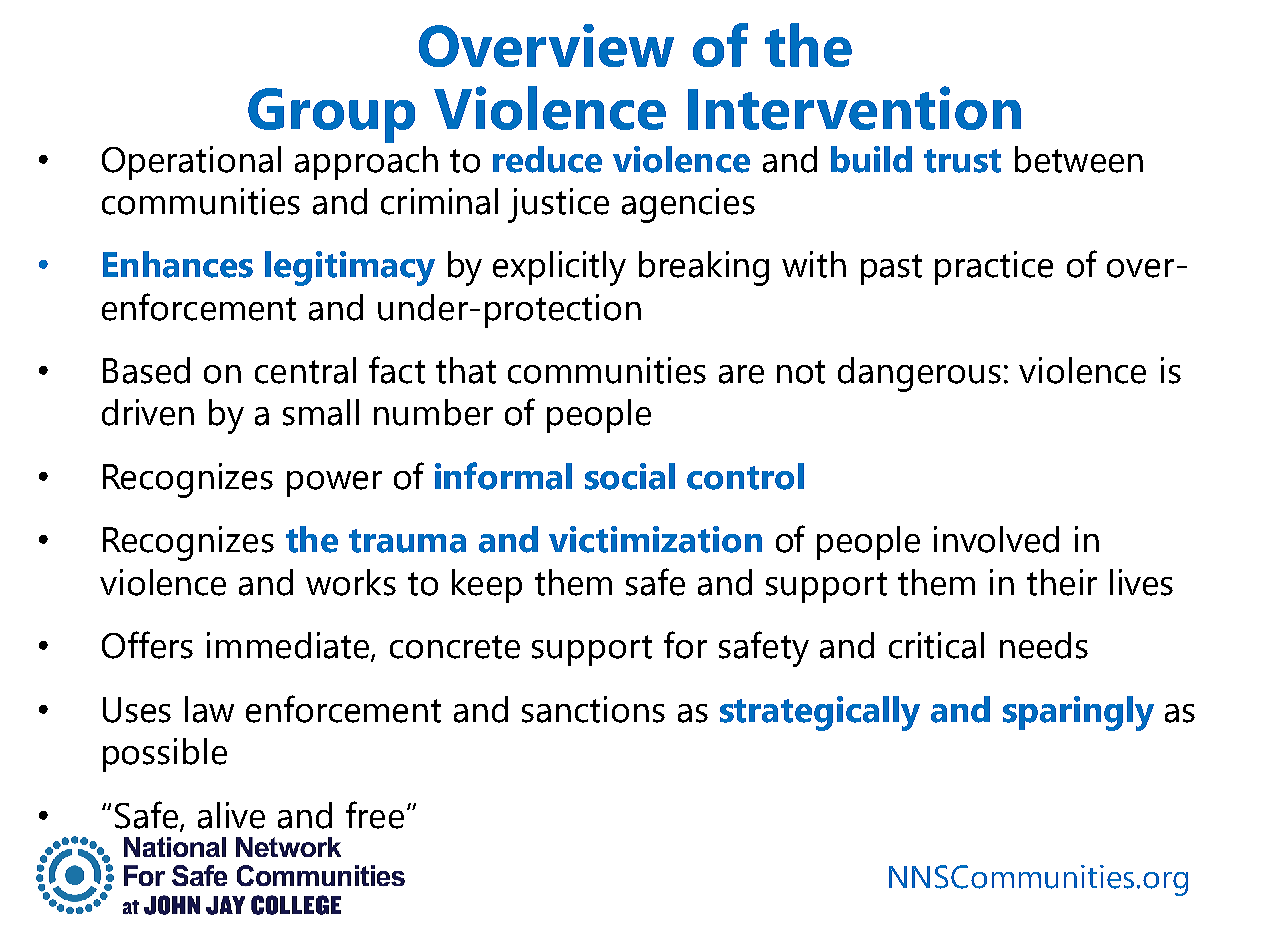  Describe the element at coordinates (288, 645) in the page. I see `immediate` at that location.
